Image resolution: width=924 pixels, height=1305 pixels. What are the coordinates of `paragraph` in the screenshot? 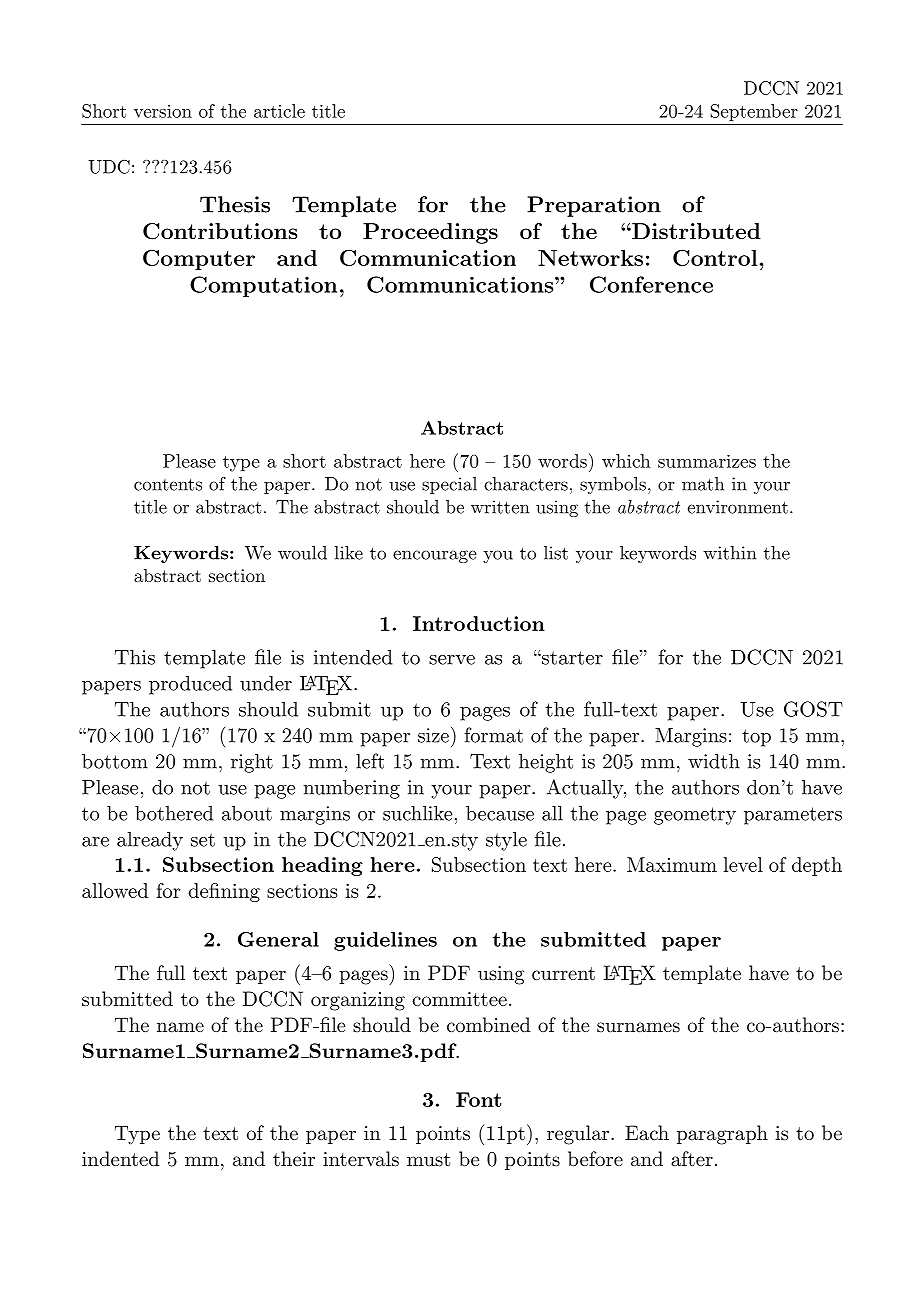 It's located at (722, 1135).
